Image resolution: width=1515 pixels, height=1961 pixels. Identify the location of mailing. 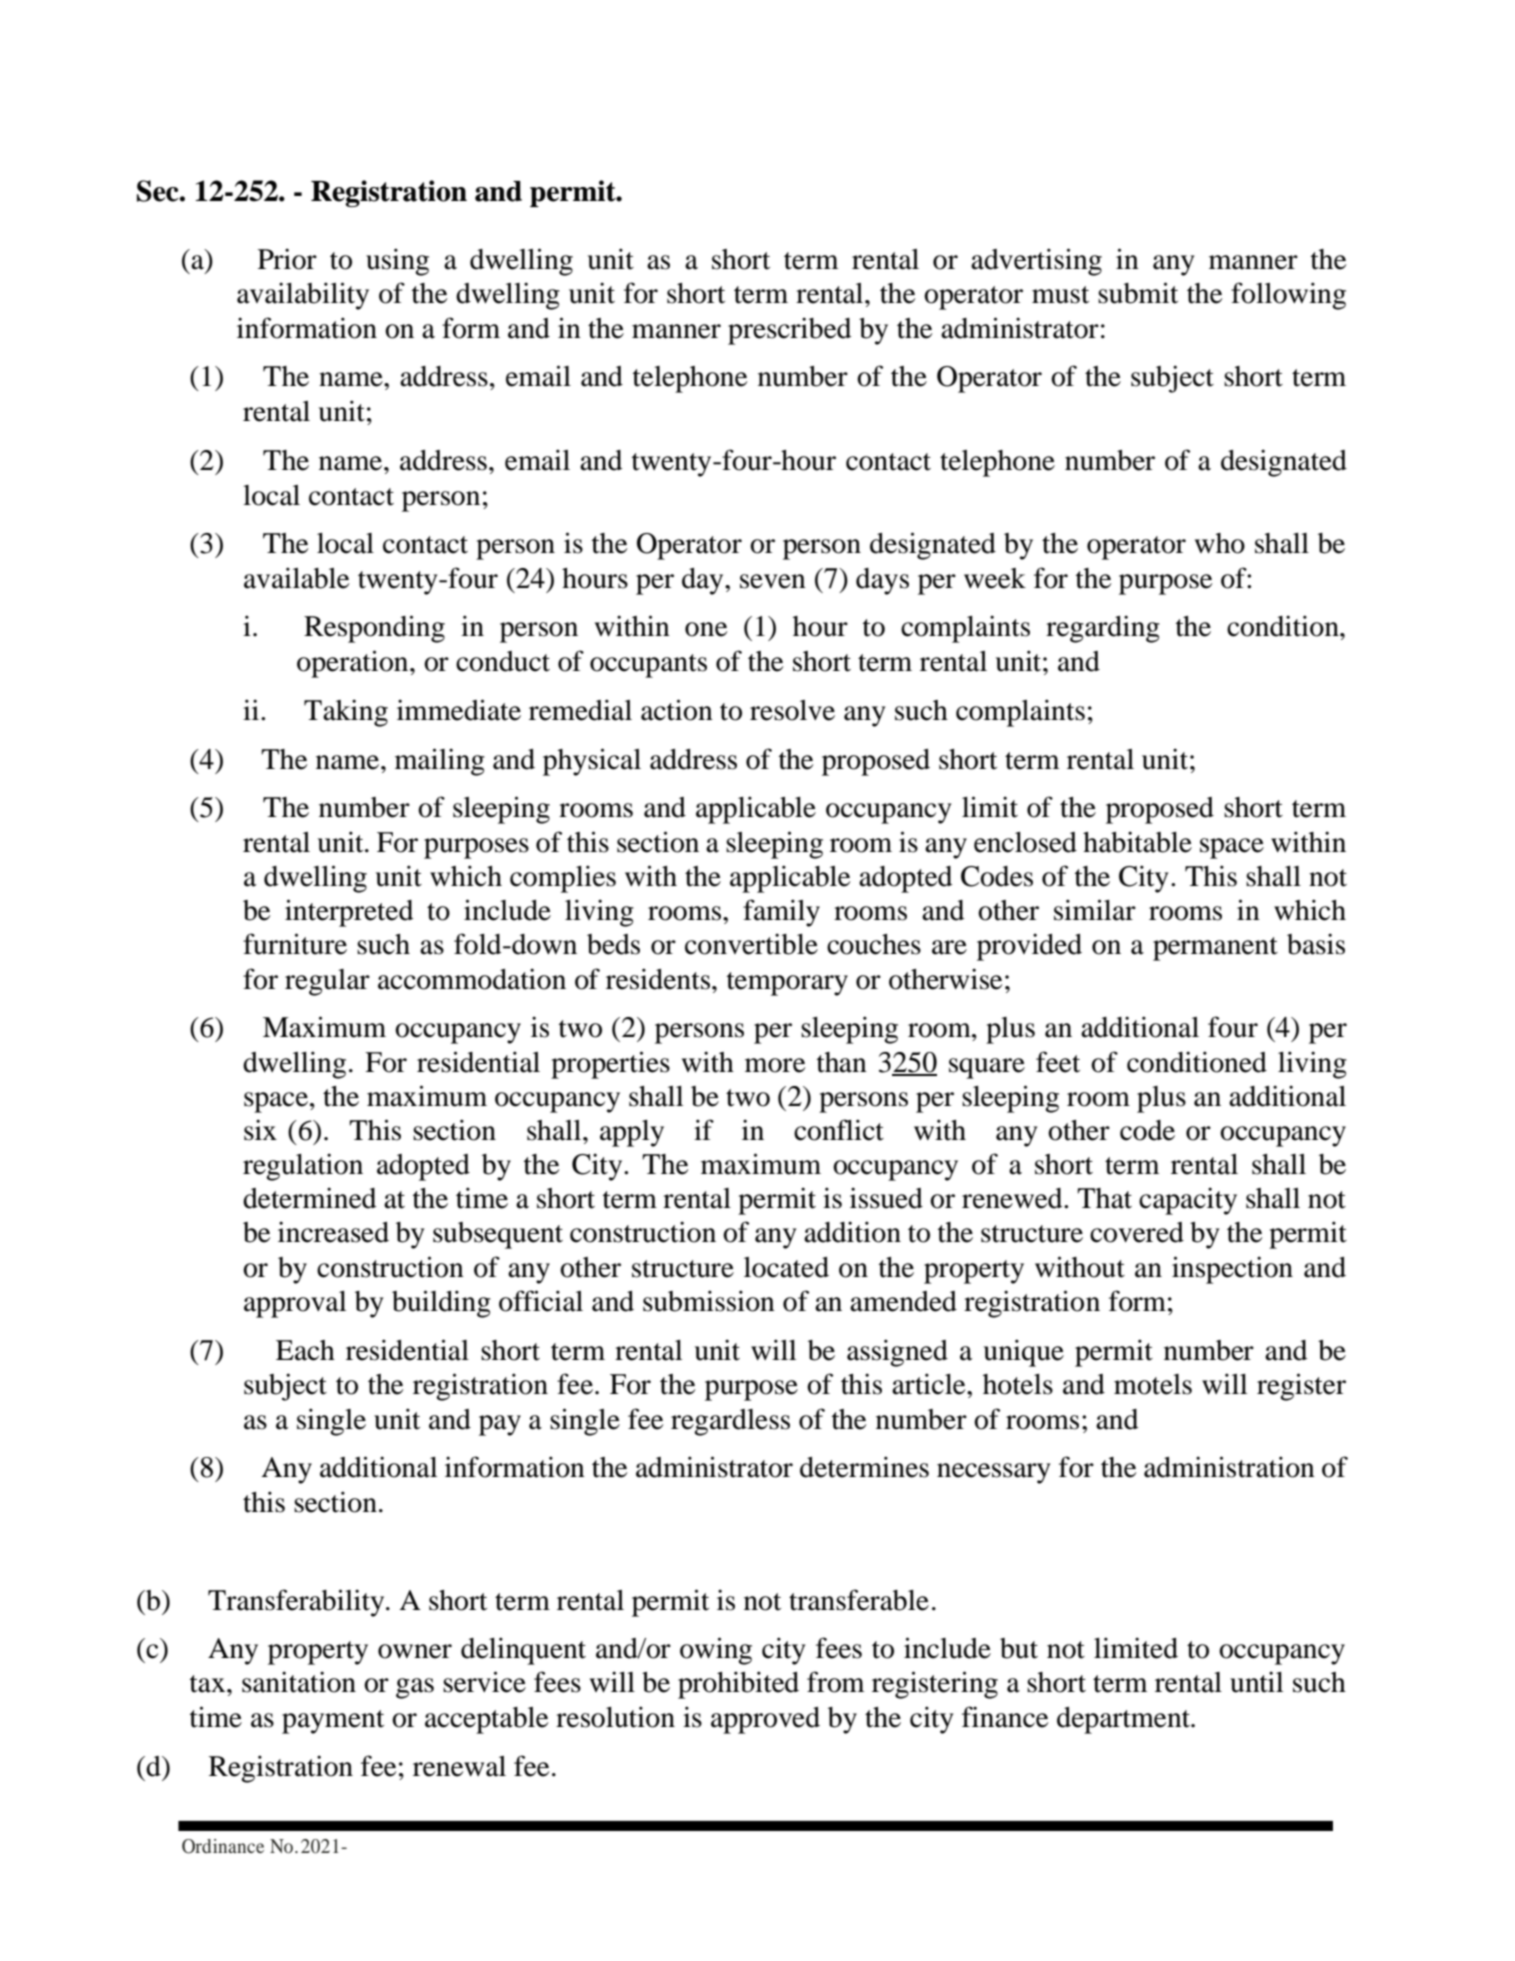
(440, 762).
